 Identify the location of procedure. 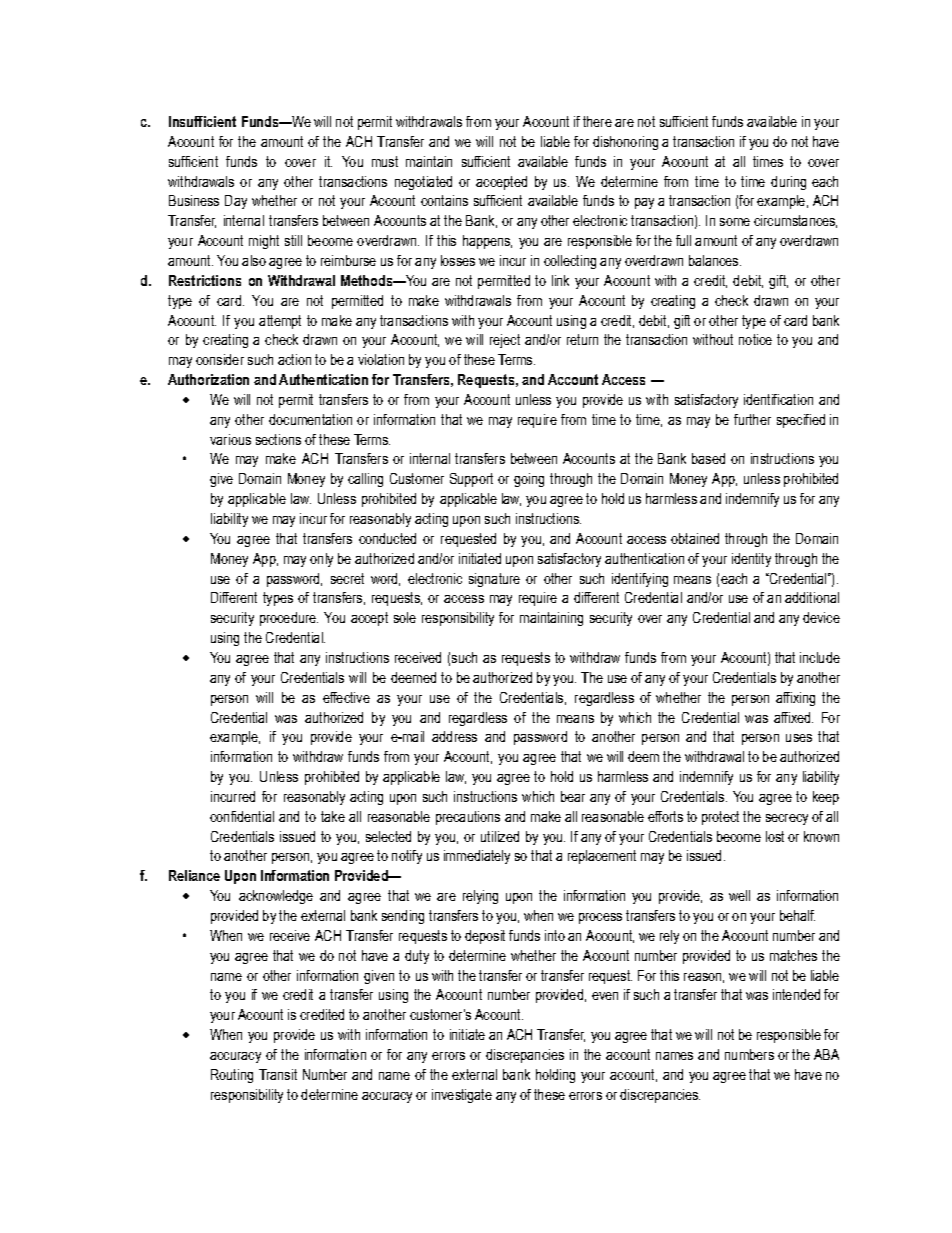
(289, 619).
